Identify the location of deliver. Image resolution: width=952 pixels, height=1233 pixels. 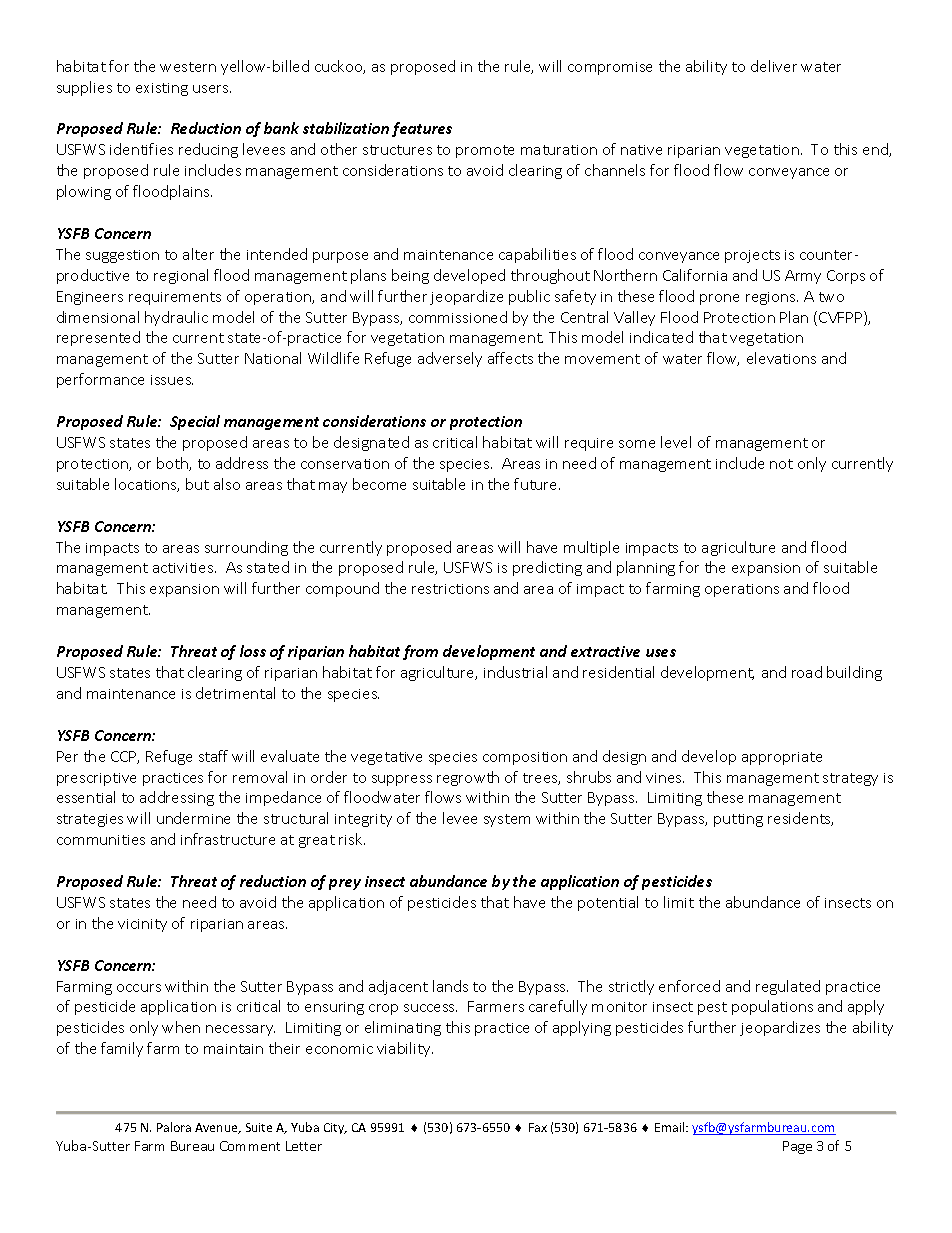
(774, 66).
